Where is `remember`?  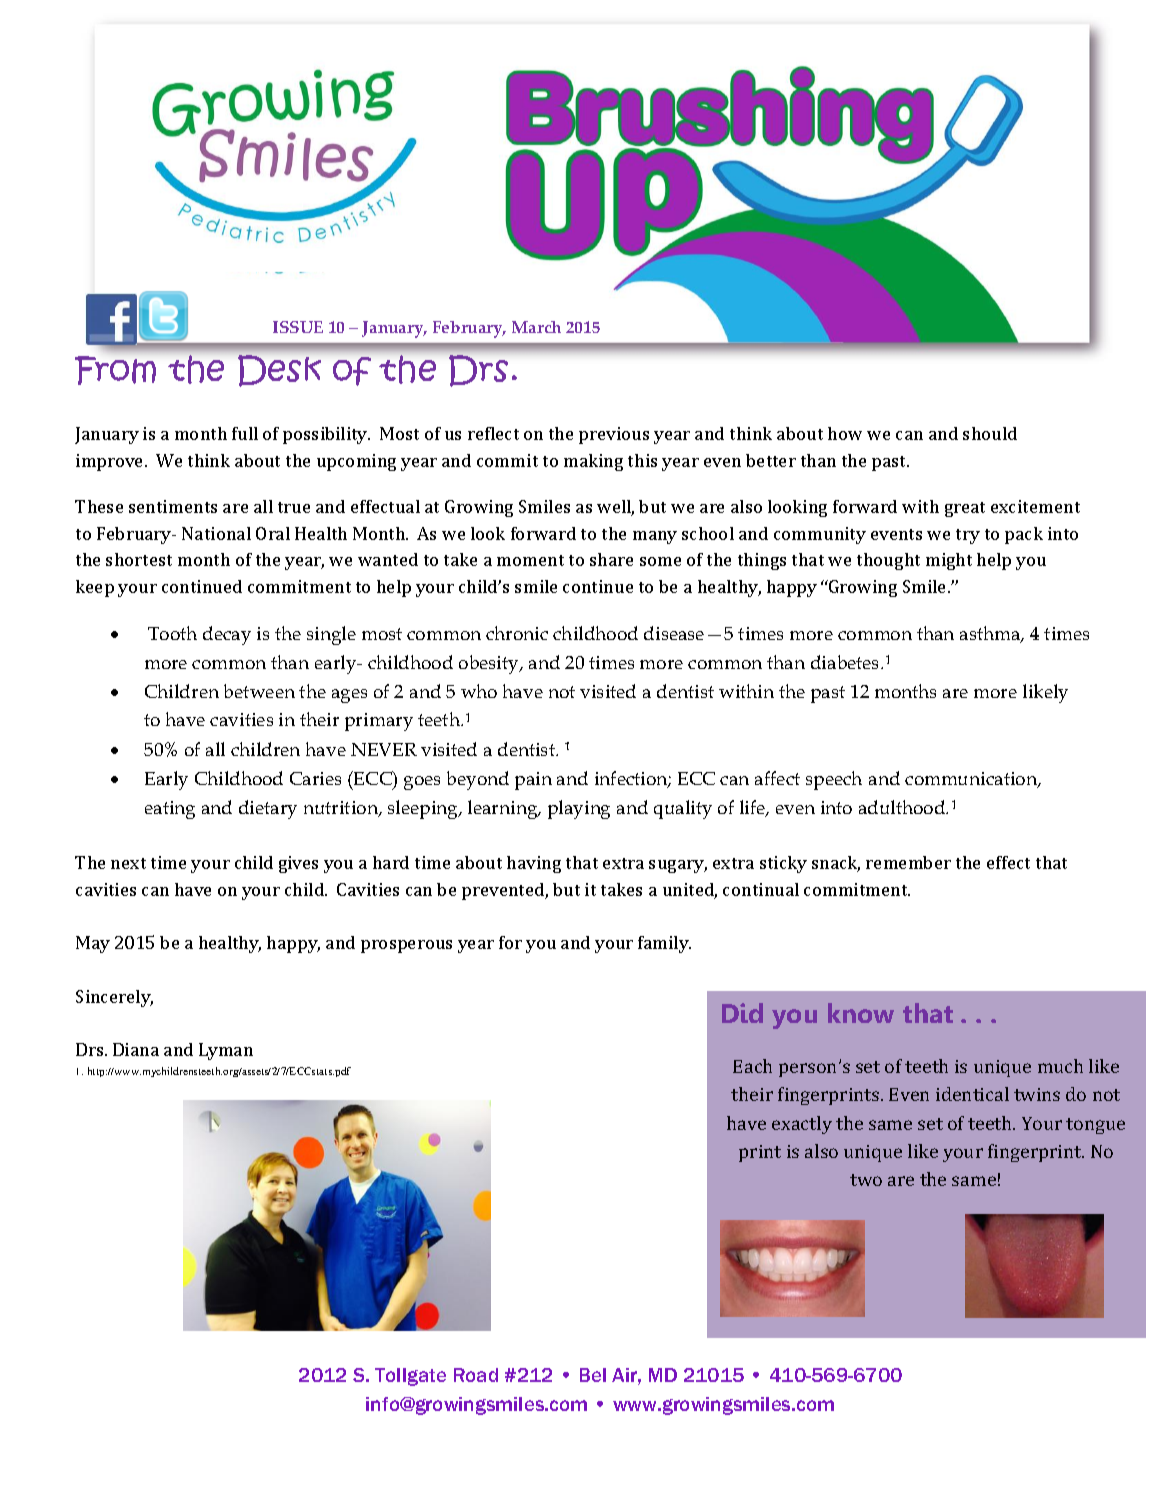 remember is located at coordinates (908, 862).
